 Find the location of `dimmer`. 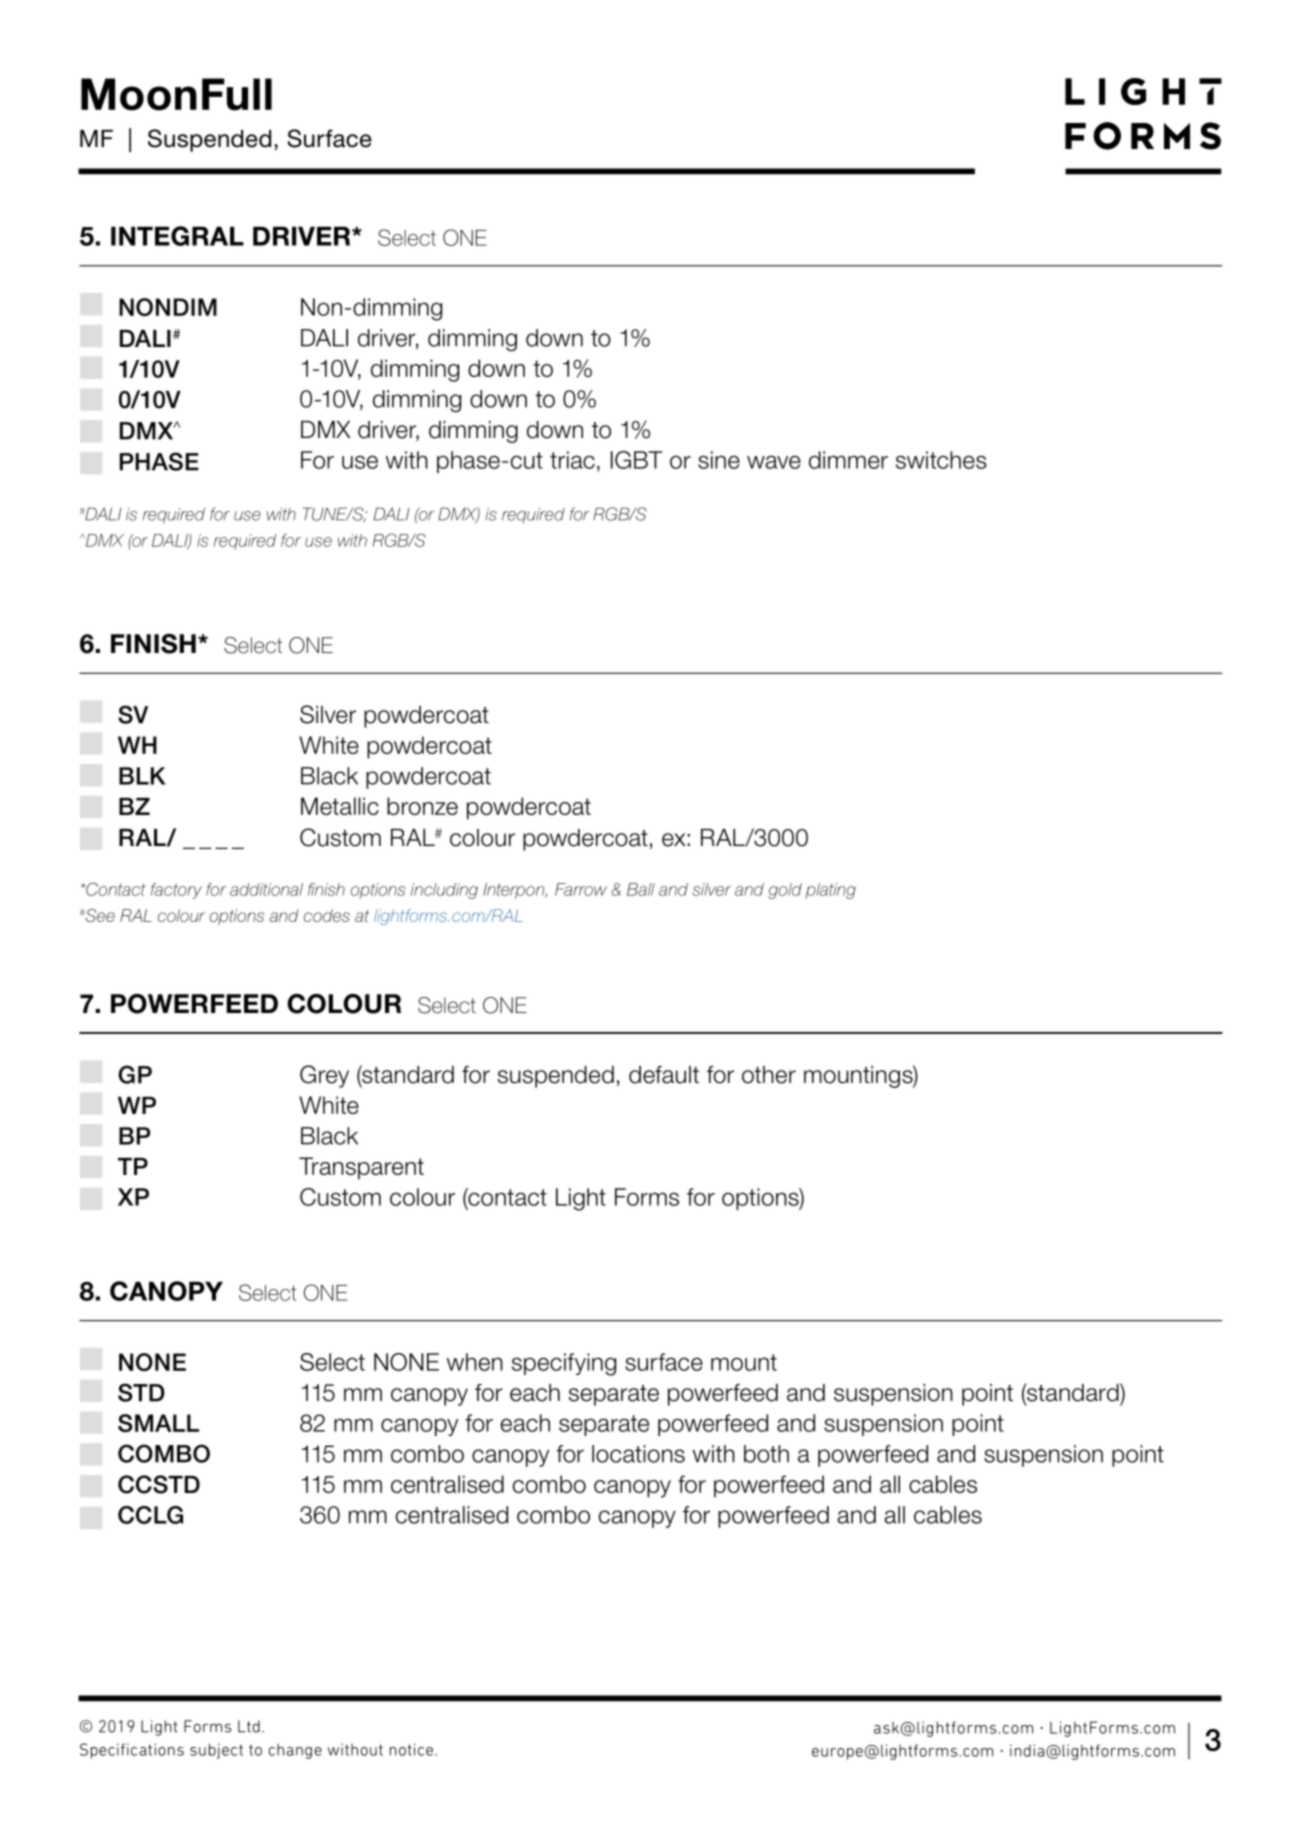

dimmer is located at coordinates (848, 460).
